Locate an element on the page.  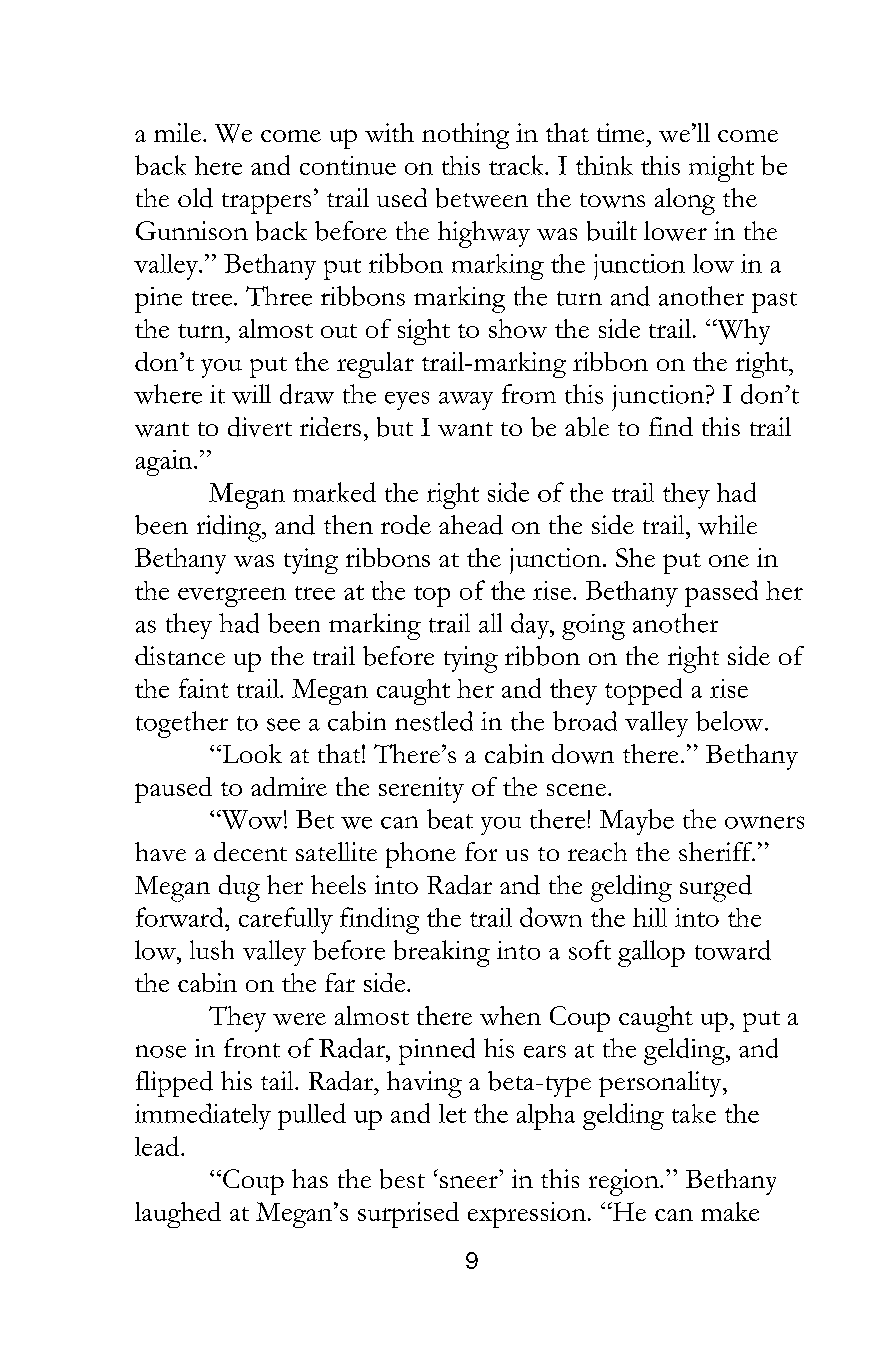
might is located at coordinates (721, 169).
